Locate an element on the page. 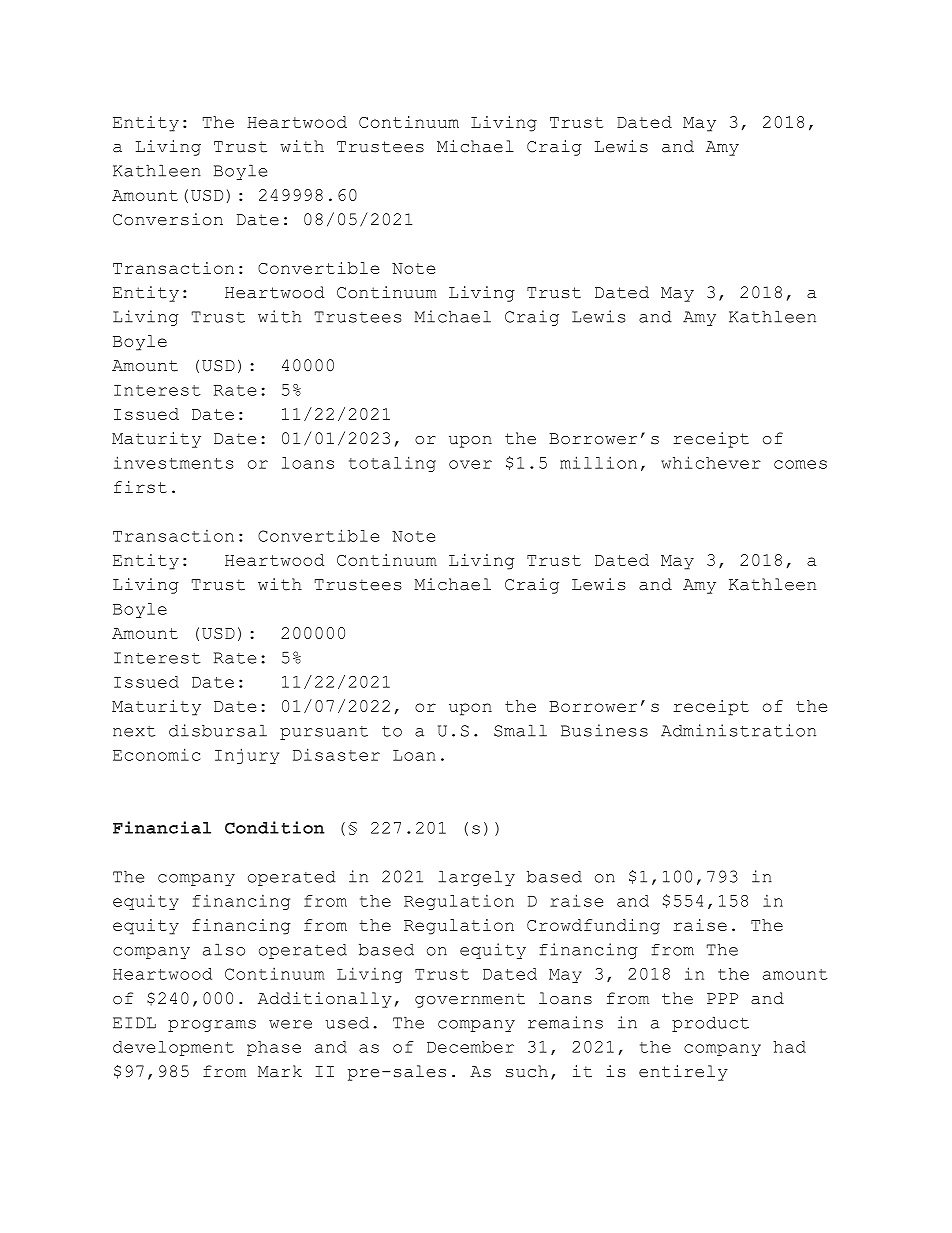 This document has width=952, height=1233. December is located at coordinates (470, 1047).
